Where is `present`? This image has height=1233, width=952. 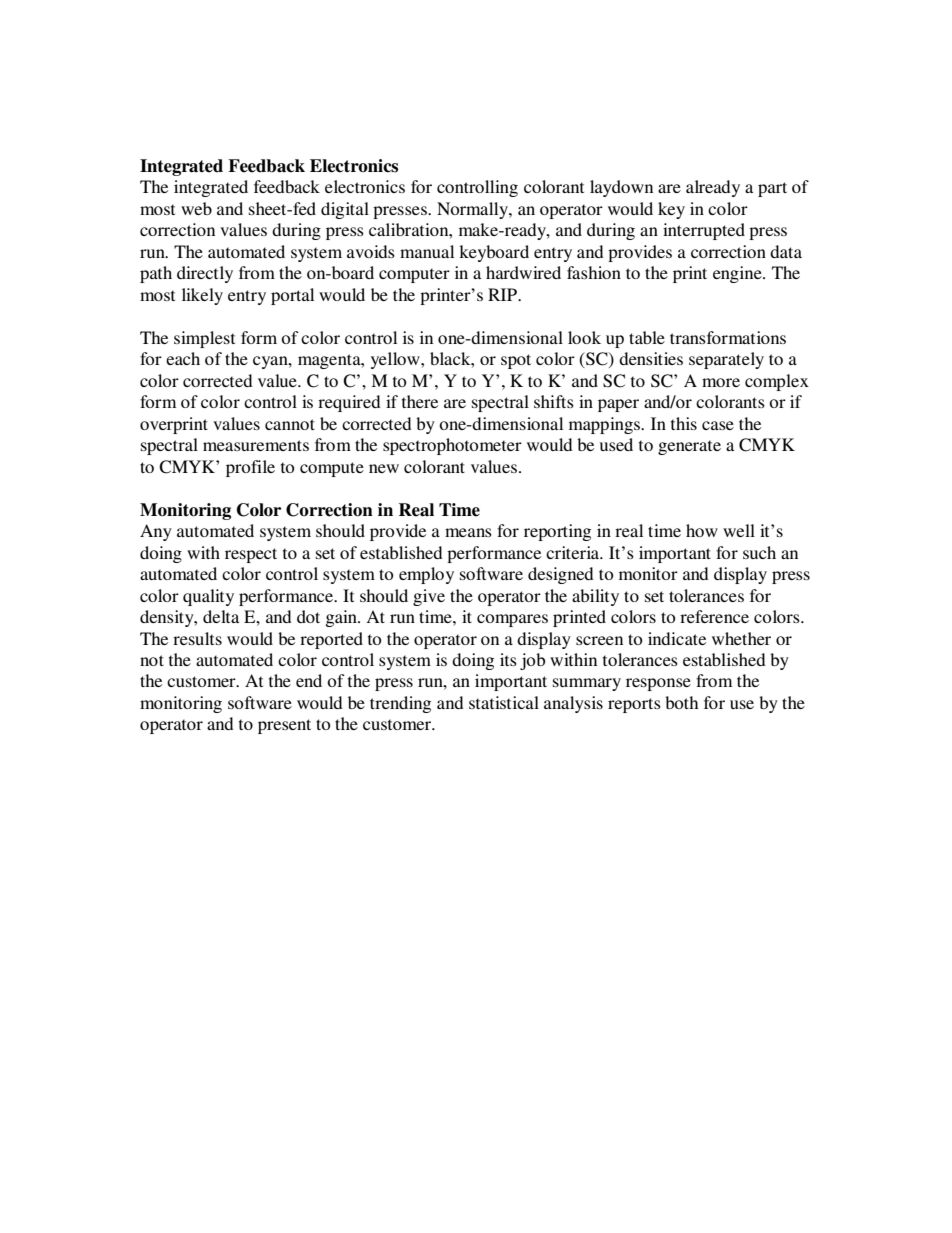
present is located at coordinates (284, 726).
